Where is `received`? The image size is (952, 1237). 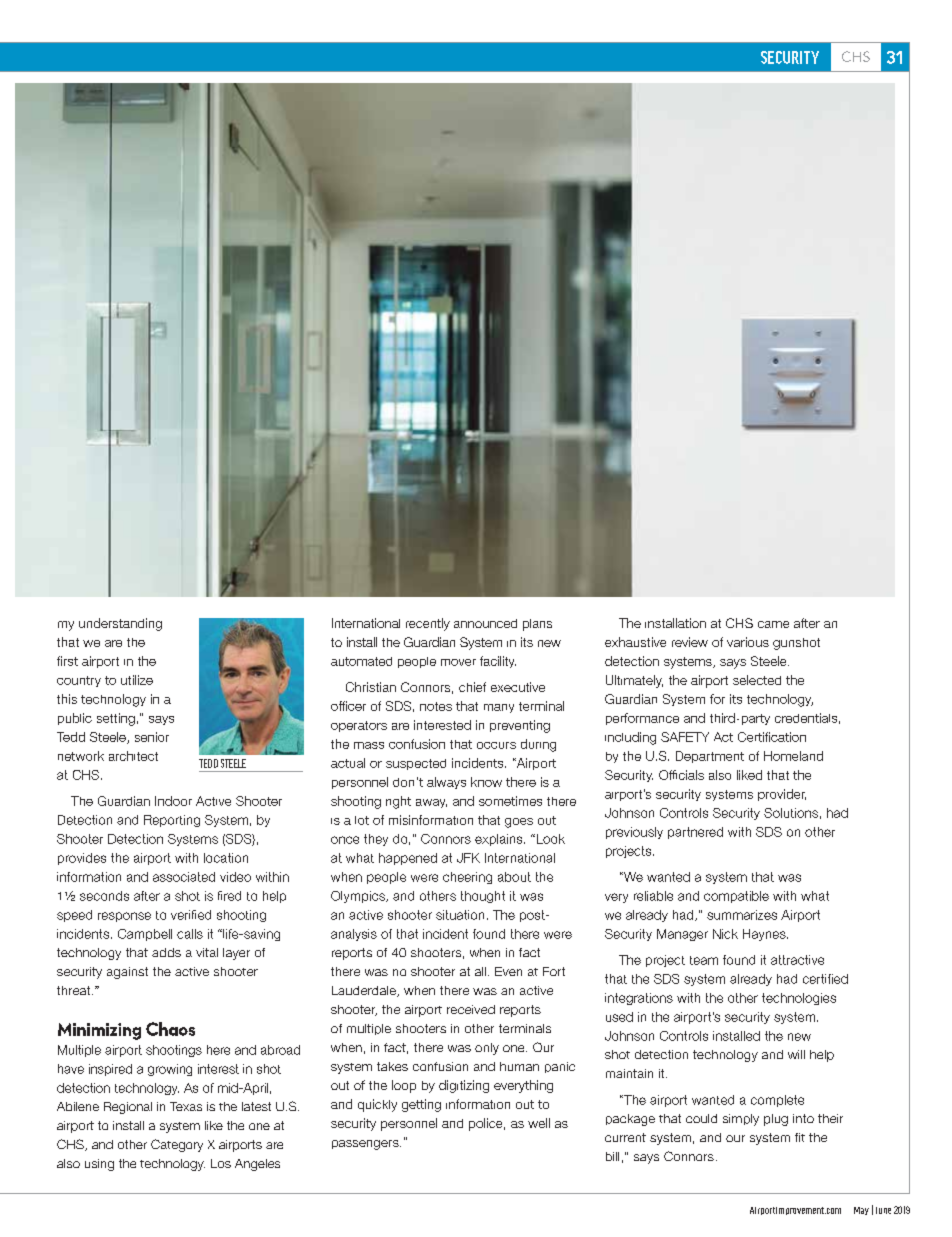
received is located at coordinates (471, 1009).
